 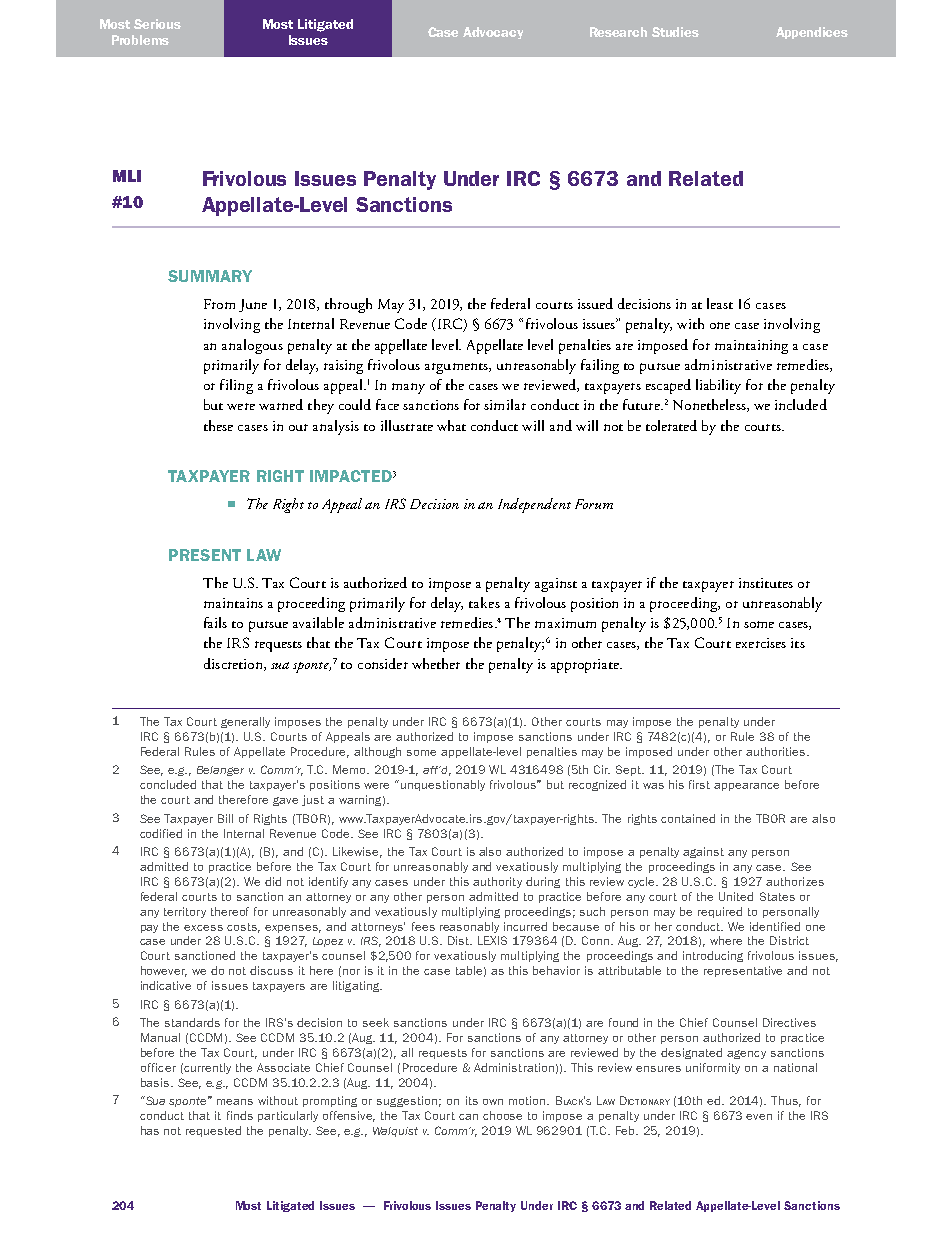 What do you see at coordinates (457, 368) in the screenshot?
I see `arguments` at bounding box center [457, 368].
